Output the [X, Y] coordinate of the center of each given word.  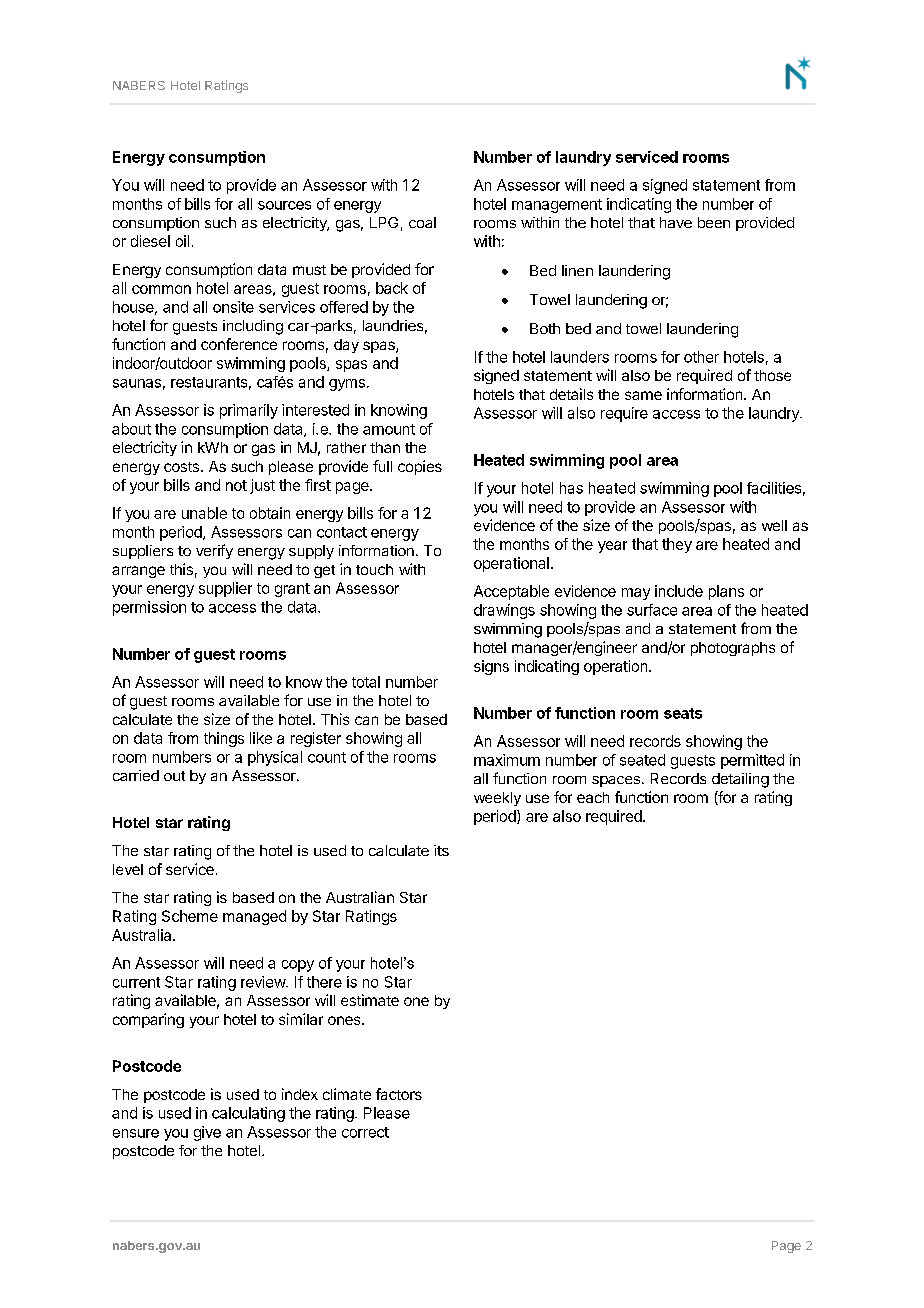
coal [422, 222]
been [714, 222]
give [207, 1133]
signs [491, 667]
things [224, 739]
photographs [733, 649]
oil [182, 241]
